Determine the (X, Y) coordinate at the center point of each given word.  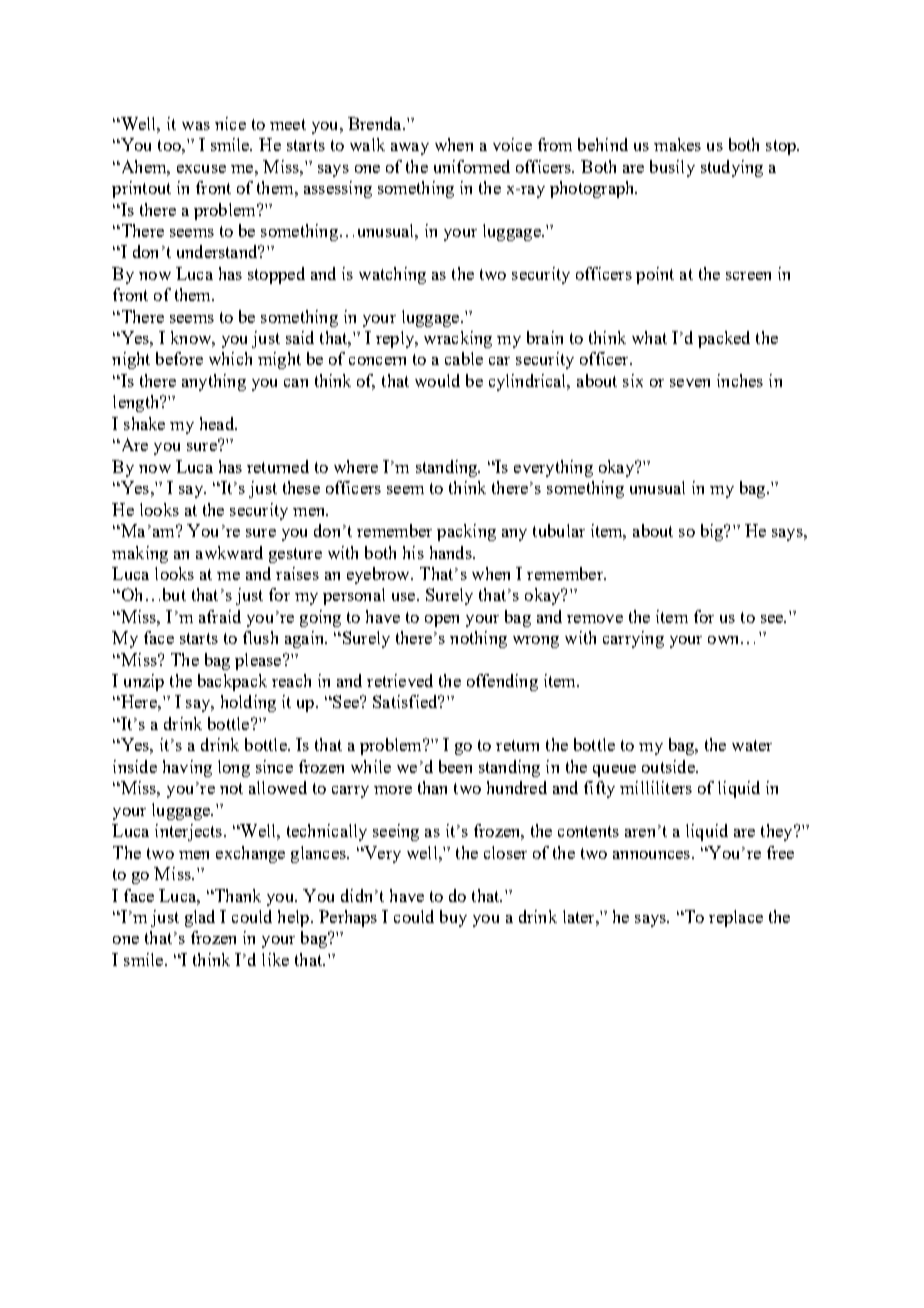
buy (453, 918)
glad (200, 918)
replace (736, 918)
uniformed (472, 166)
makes (677, 144)
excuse (201, 169)
